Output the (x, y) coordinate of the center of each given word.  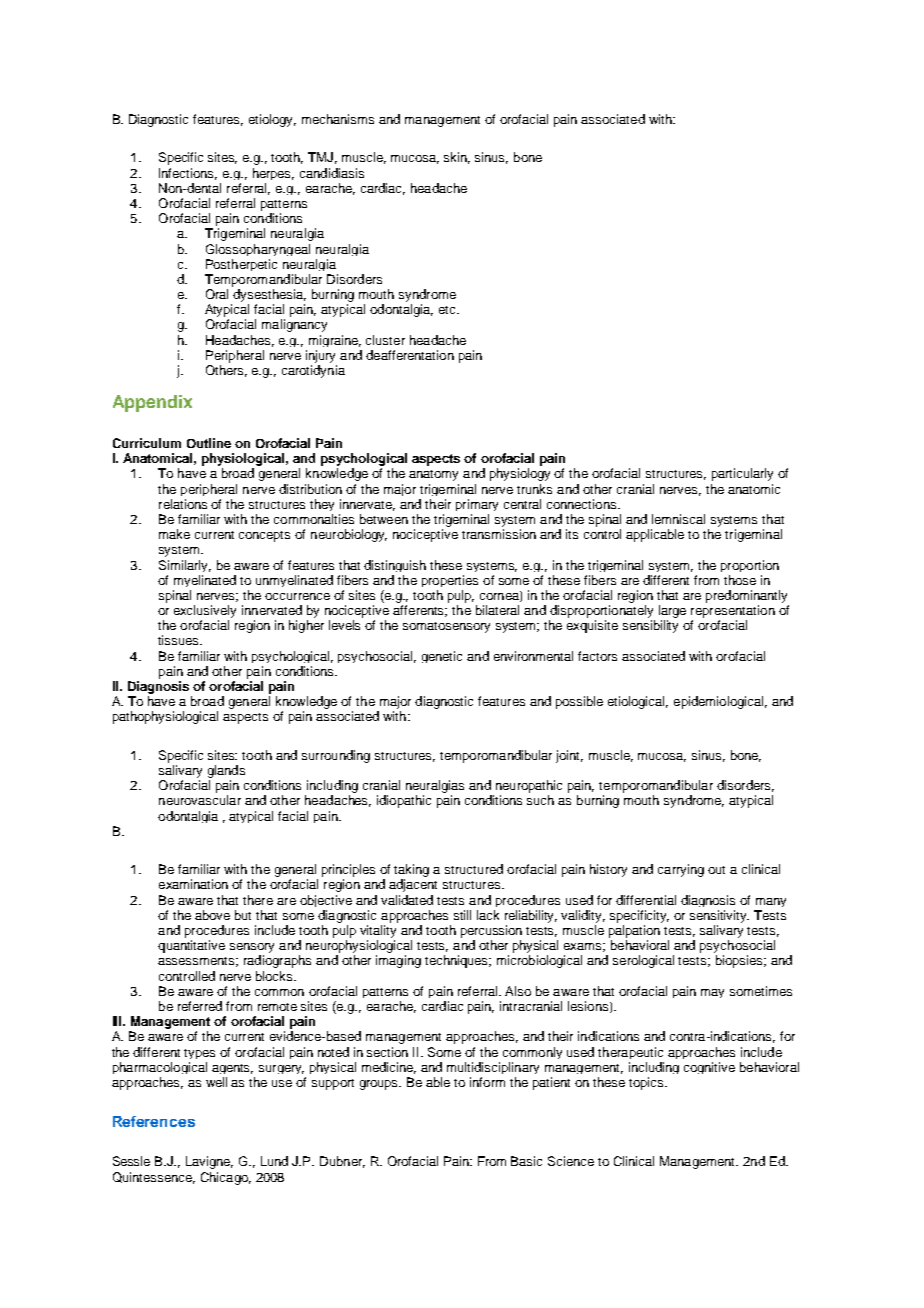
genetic (442, 657)
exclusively (205, 611)
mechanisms (338, 119)
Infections (188, 174)
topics (647, 1083)
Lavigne (209, 1162)
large (672, 611)
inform (487, 1082)
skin (457, 158)
